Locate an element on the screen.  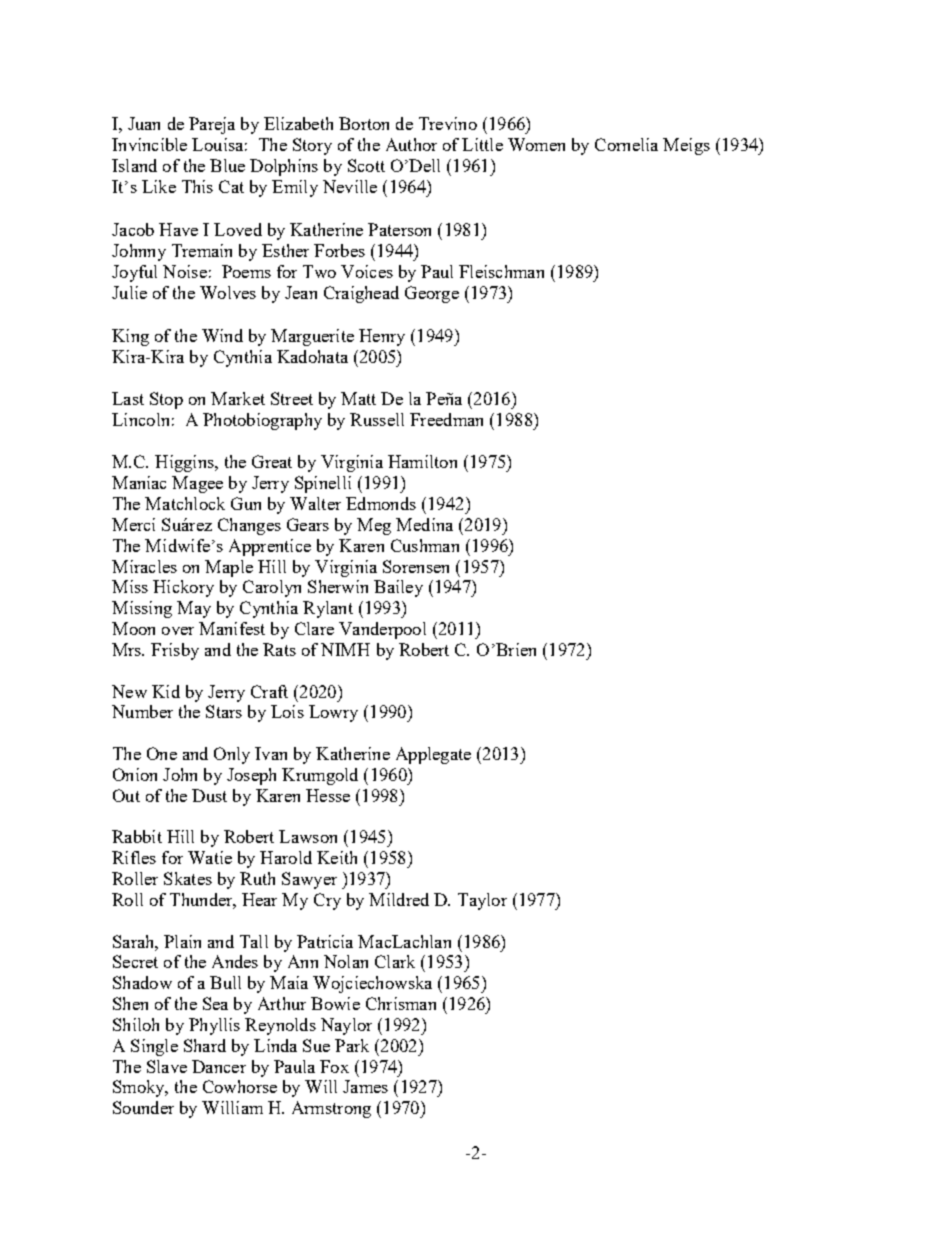
Keith is located at coordinates (337, 857).
